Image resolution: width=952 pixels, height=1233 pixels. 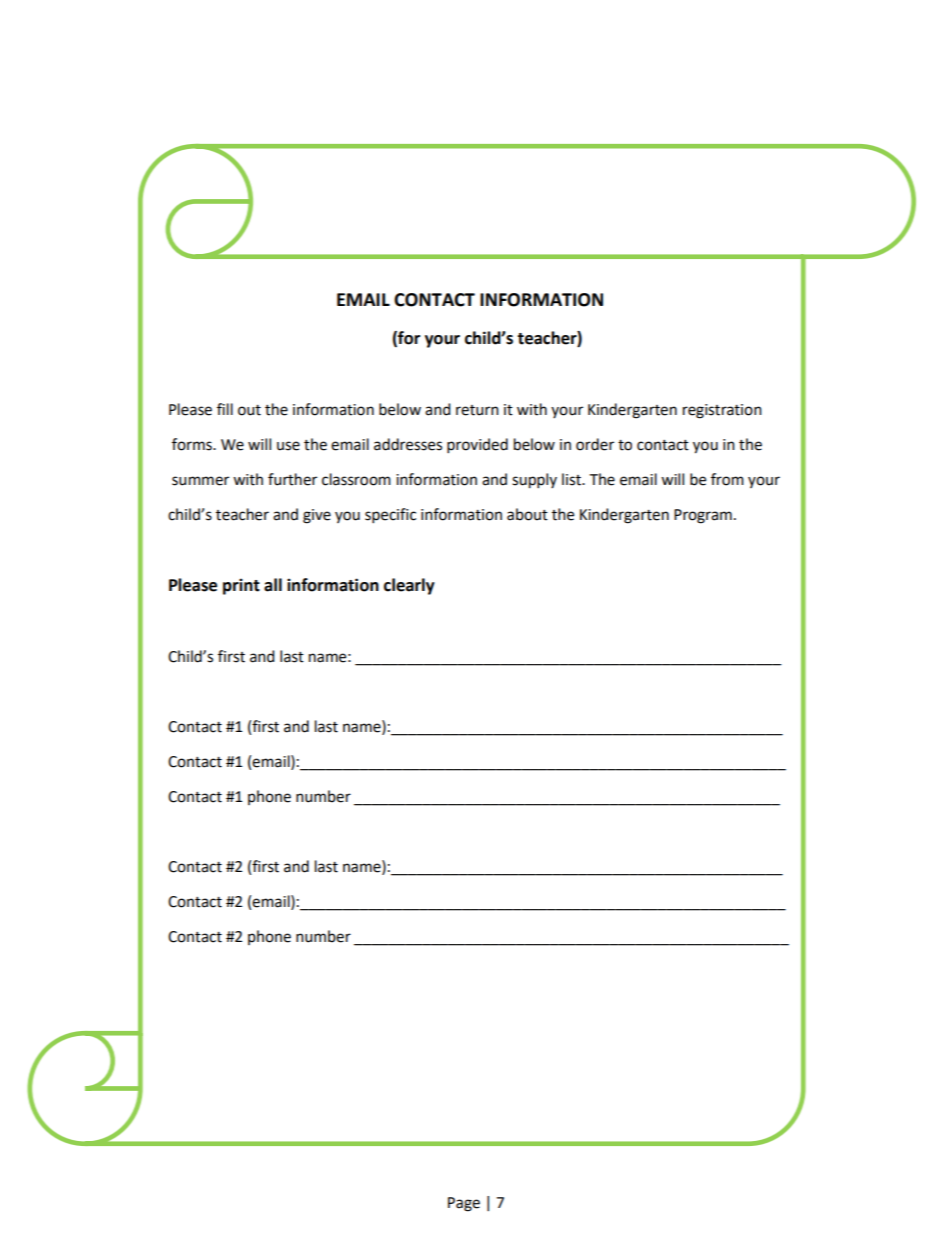 I want to click on use, so click(x=288, y=446).
